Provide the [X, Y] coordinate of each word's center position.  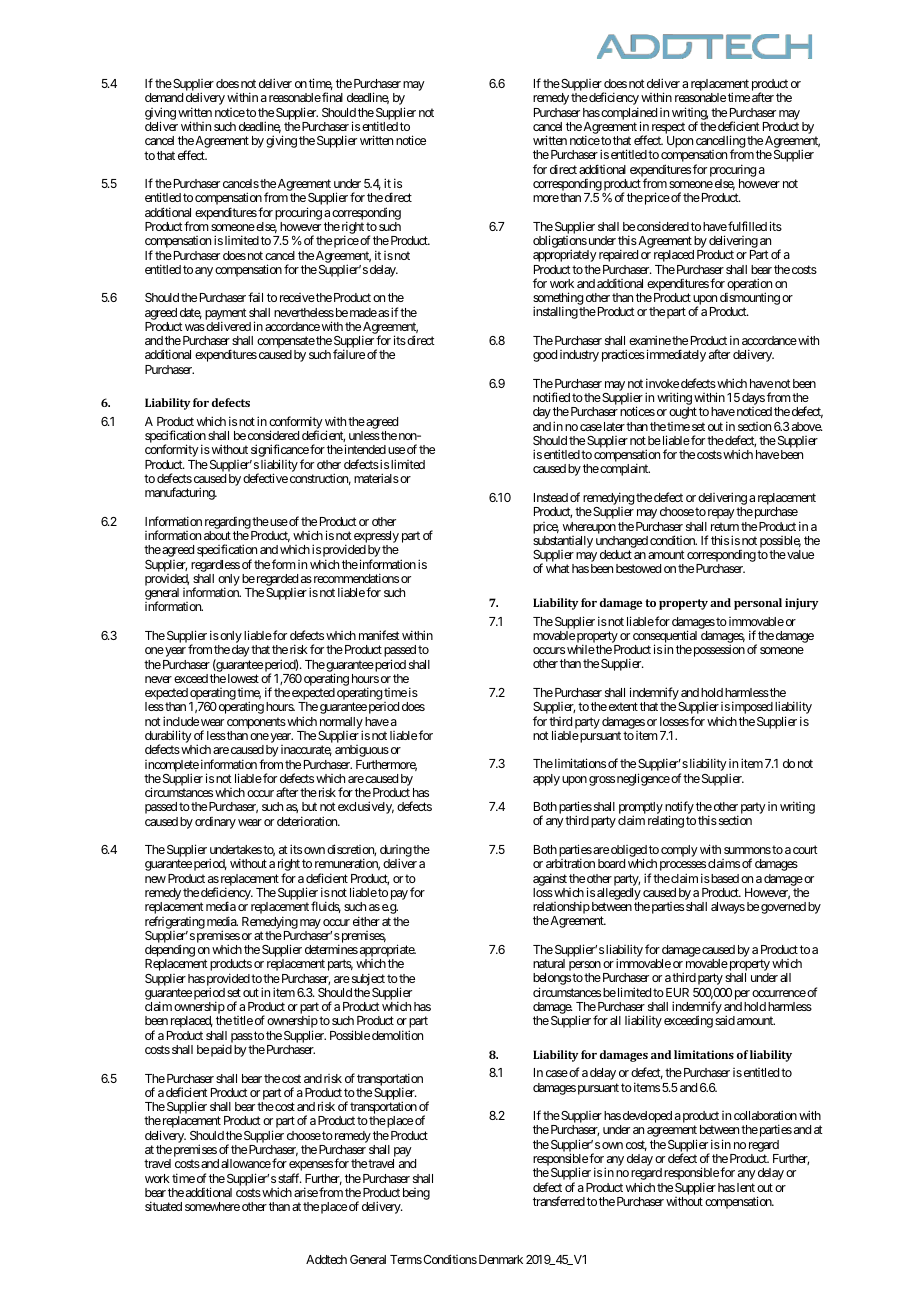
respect [668, 129]
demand [164, 97]
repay [721, 514]
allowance [246, 1163]
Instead [551, 497]
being [416, 1194]
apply [546, 780]
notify [679, 809]
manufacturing [181, 493]
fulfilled [747, 226]
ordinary [215, 823]
